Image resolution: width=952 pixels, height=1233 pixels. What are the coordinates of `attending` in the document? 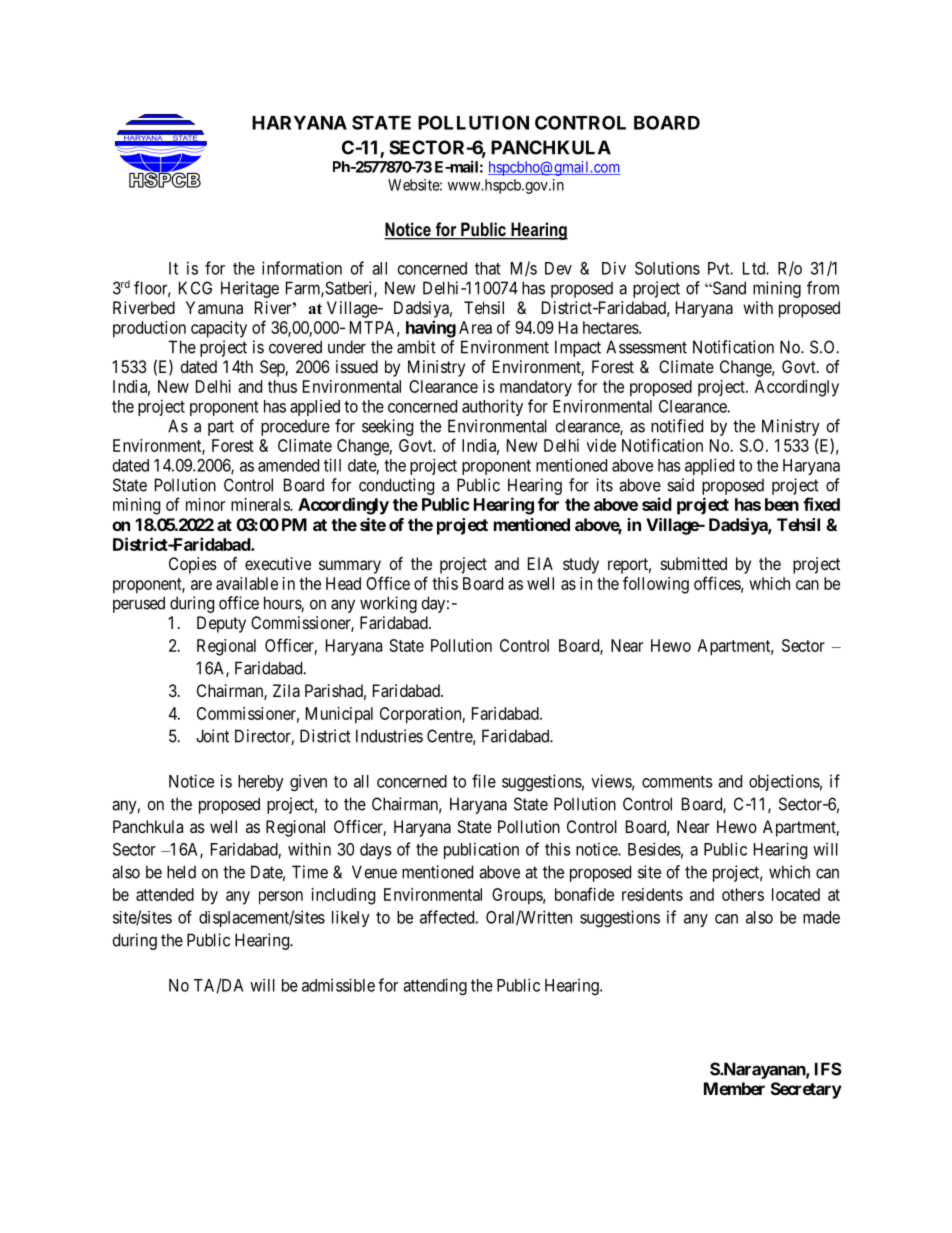 It's located at (435, 986).
